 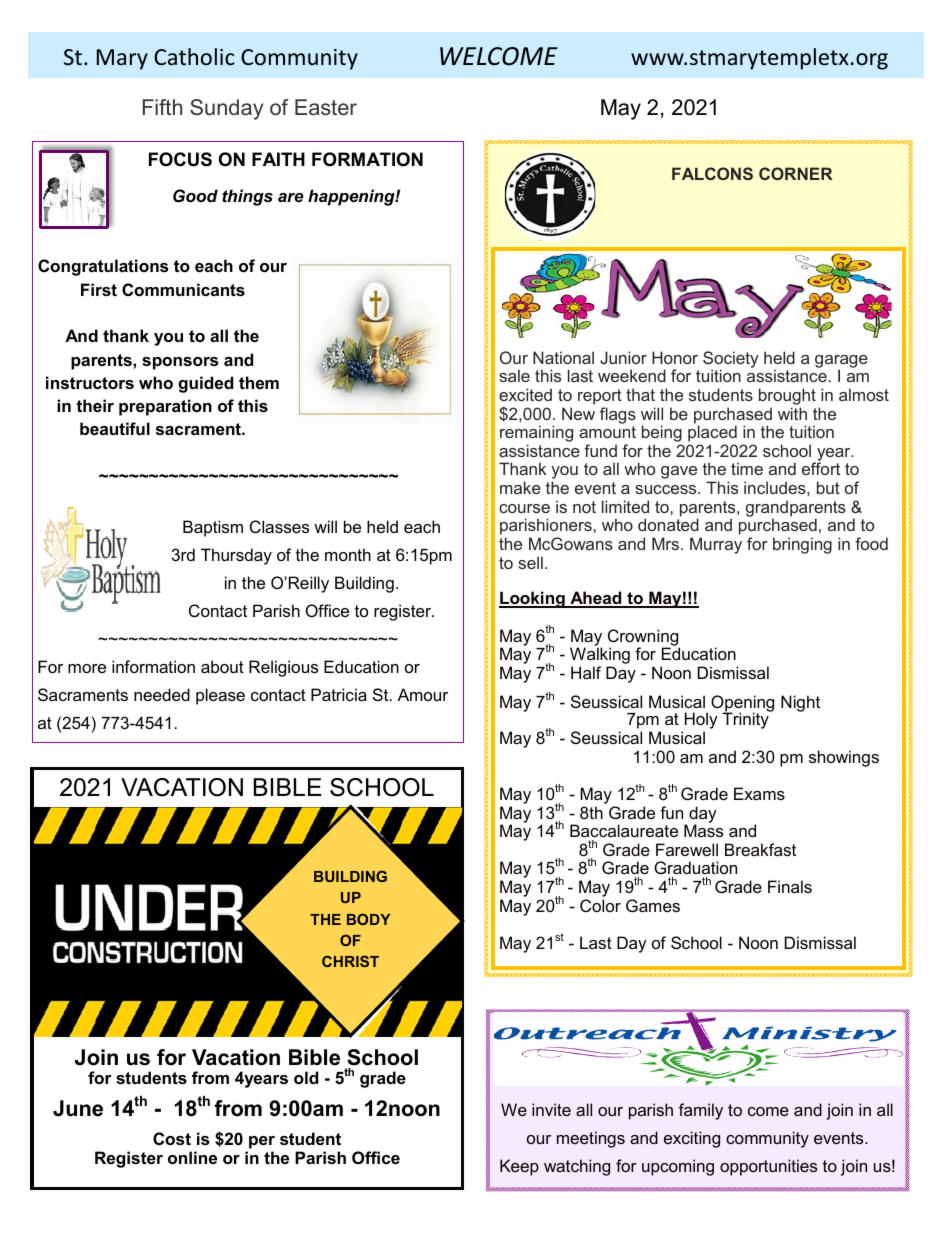 I want to click on Looking, so click(x=533, y=599).
